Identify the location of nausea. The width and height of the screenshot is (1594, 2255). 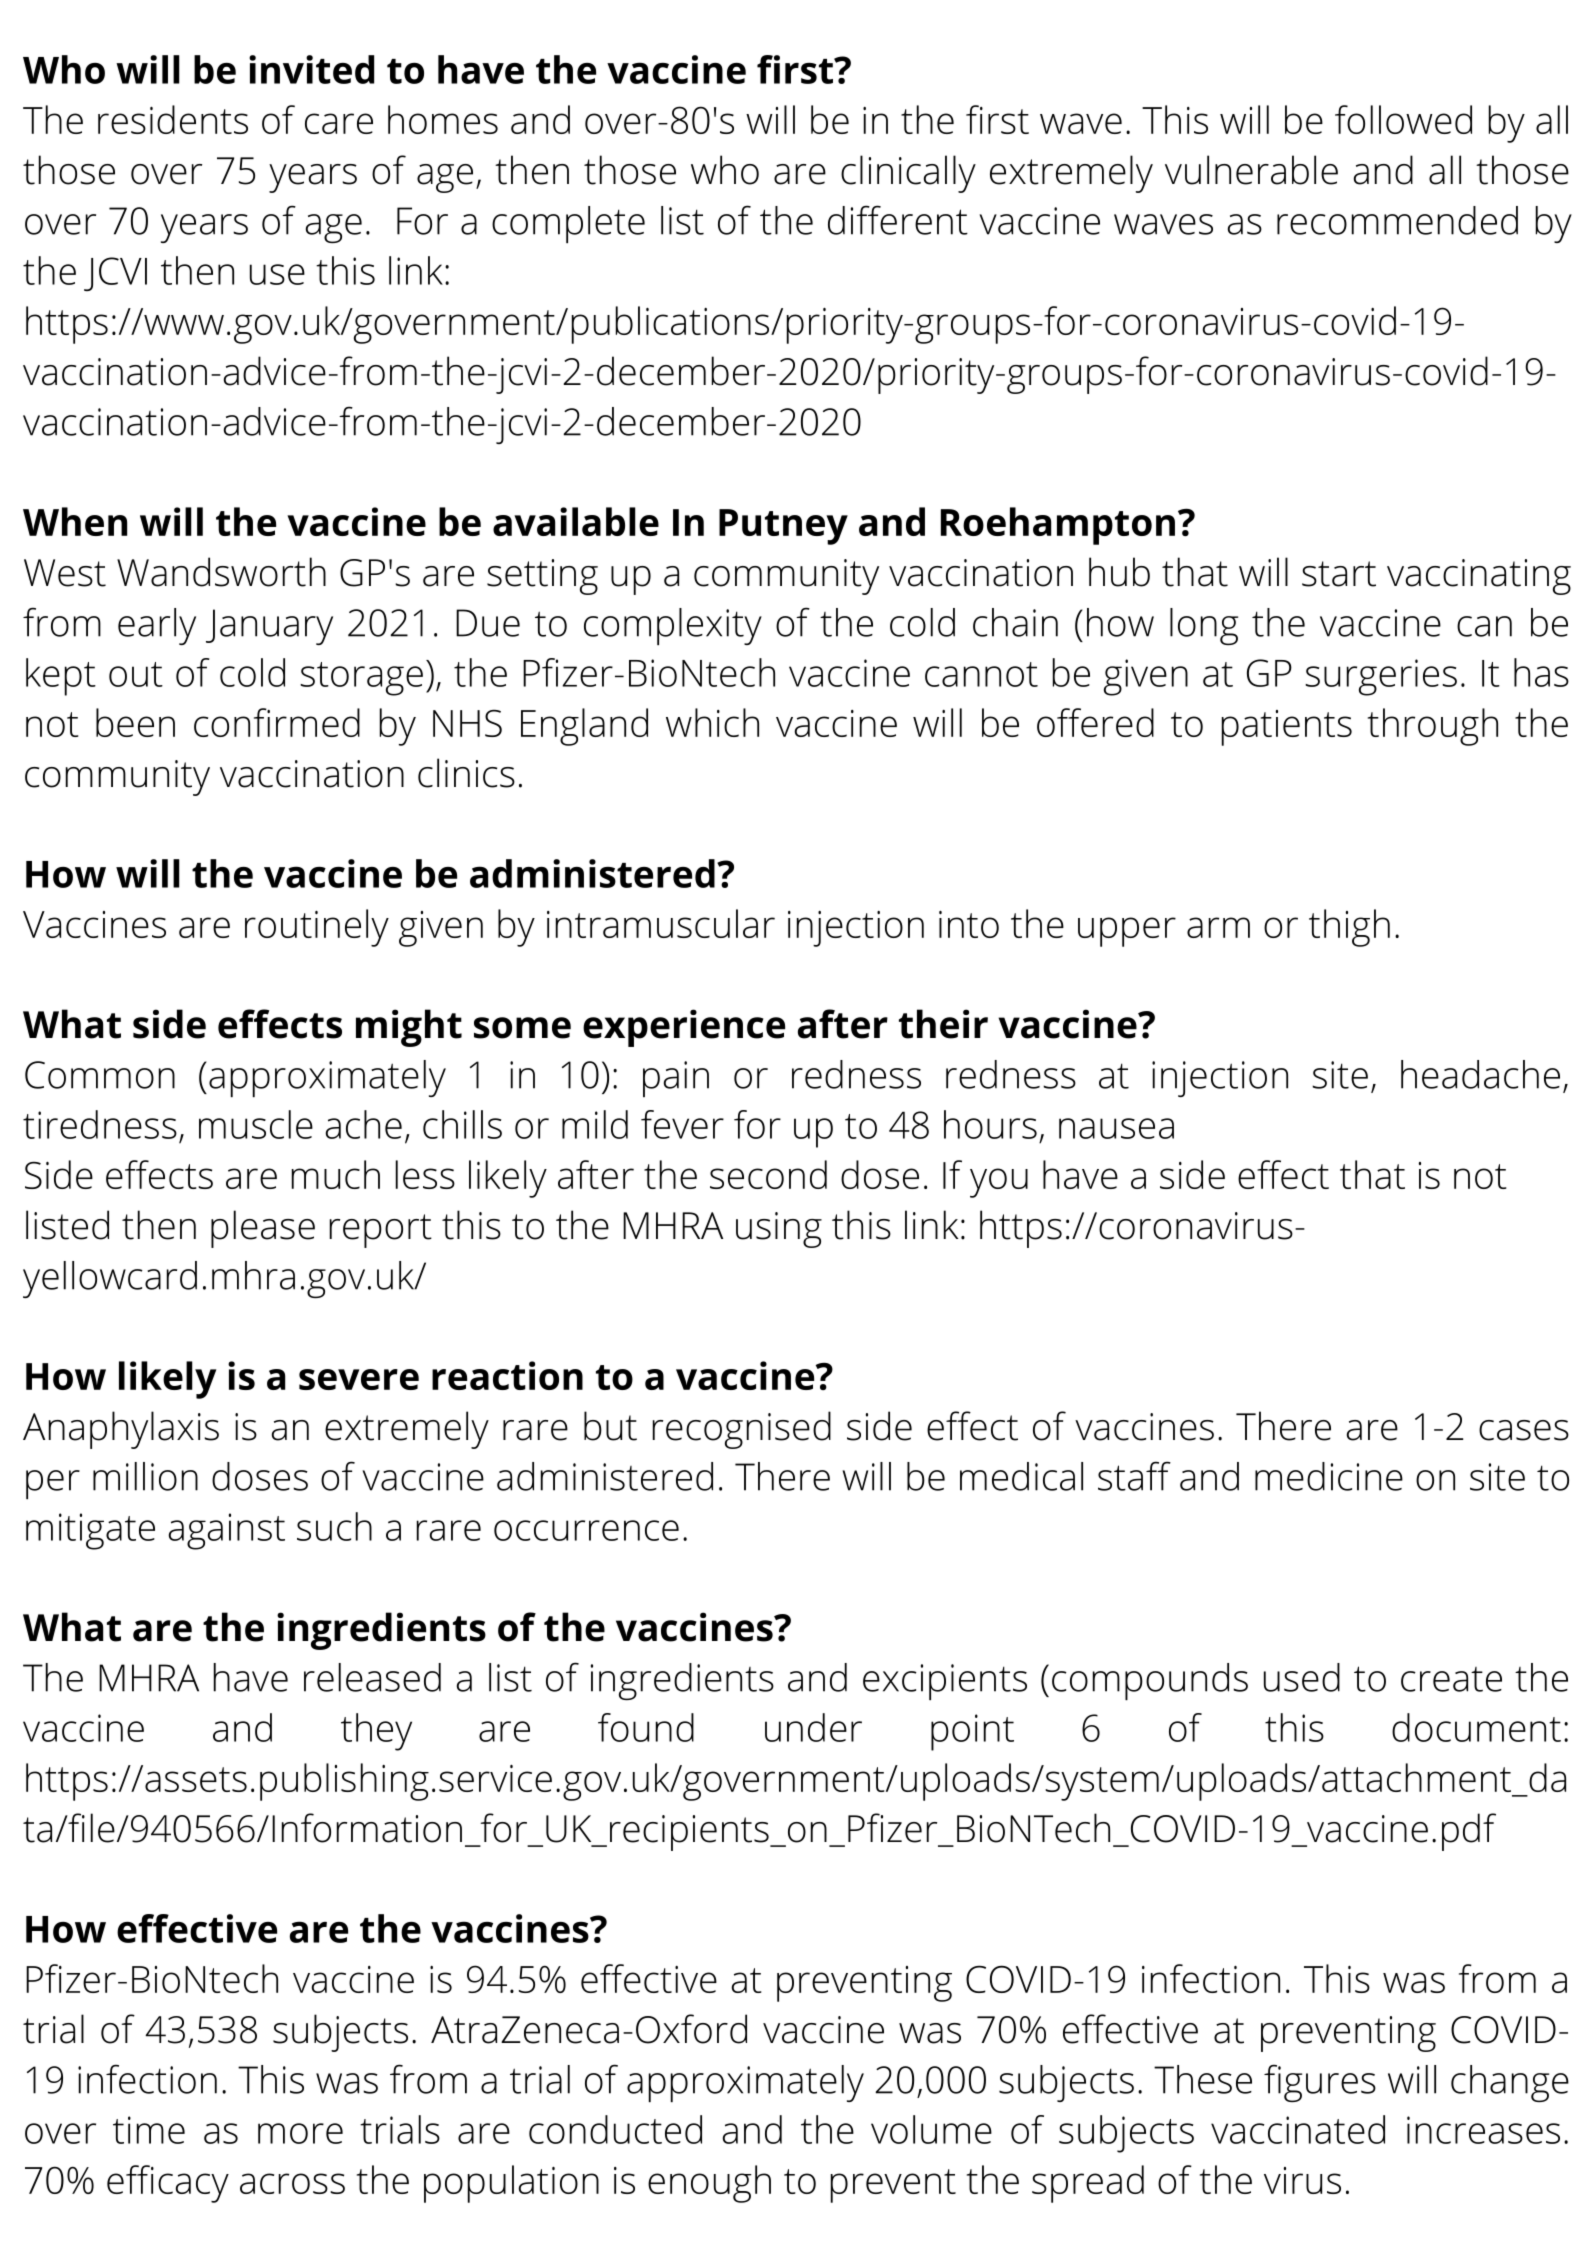
(1116, 1128).
